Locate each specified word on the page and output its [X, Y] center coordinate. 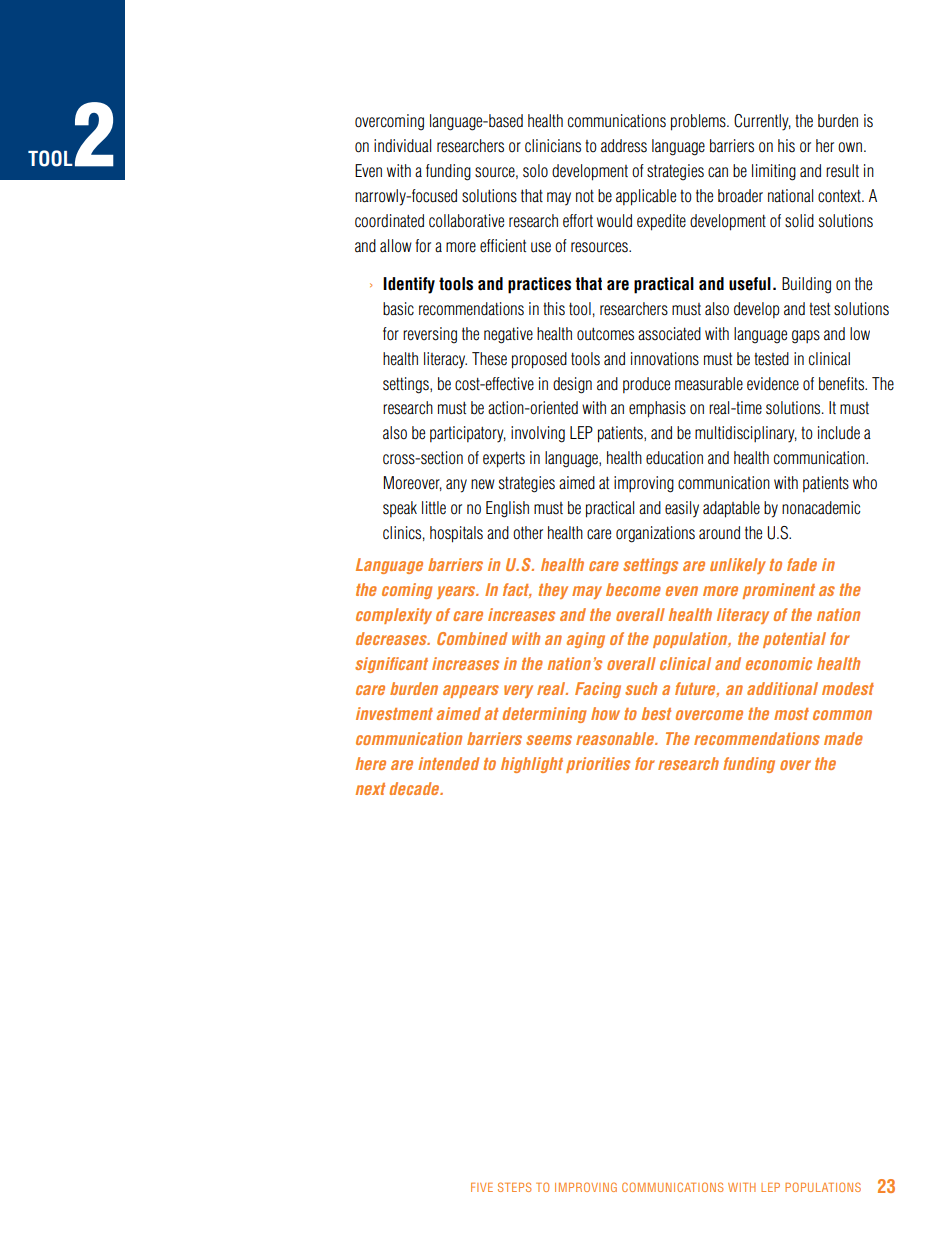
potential [794, 640]
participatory [468, 434]
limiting [774, 172]
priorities [598, 765]
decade [415, 788]
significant [391, 665]
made [843, 738]
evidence [773, 384]
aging [586, 640]
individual [402, 146]
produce [646, 385]
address [624, 146]
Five [482, 1187]
